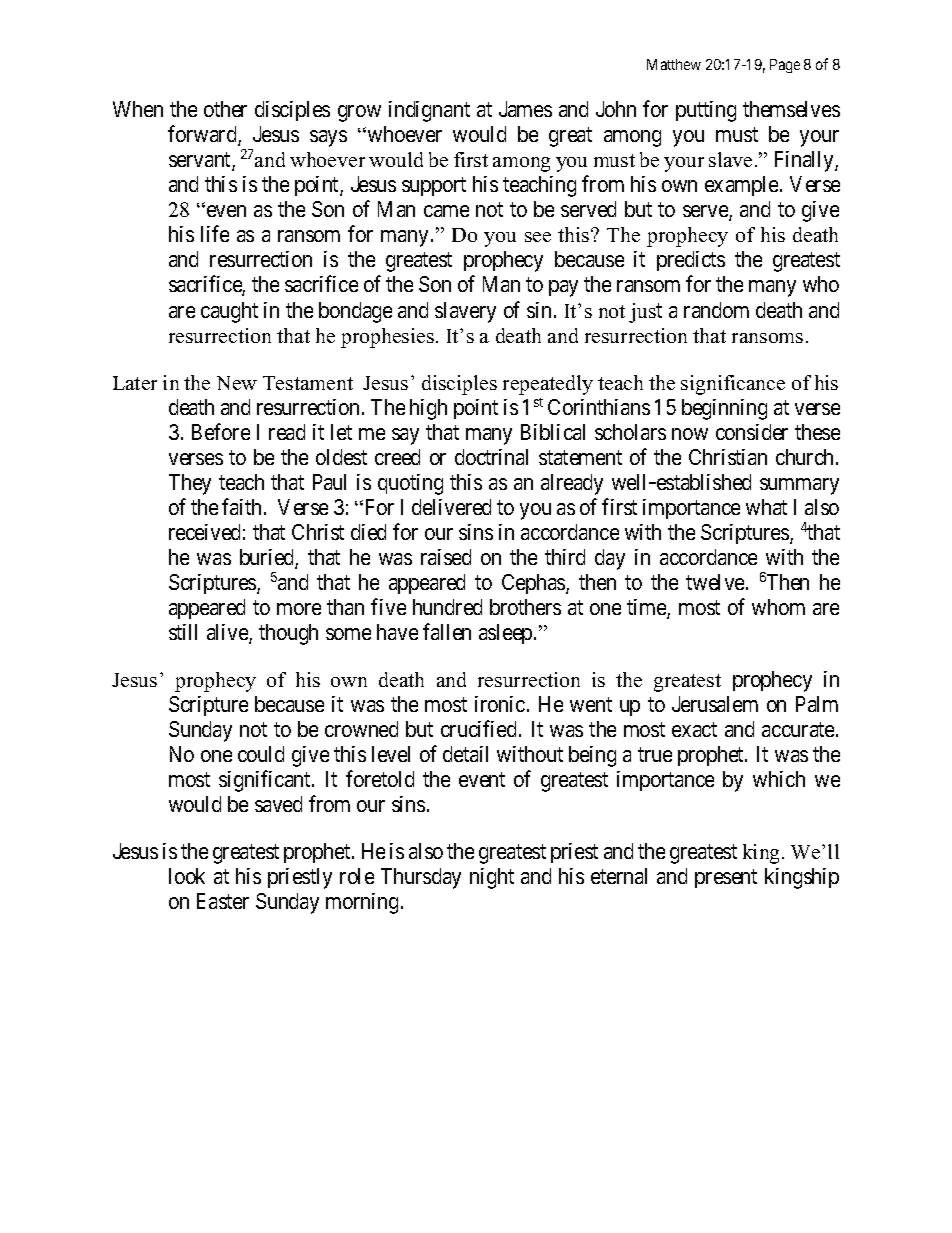  Describe the element at coordinates (716, 310) in the screenshot. I see `random` at that location.
